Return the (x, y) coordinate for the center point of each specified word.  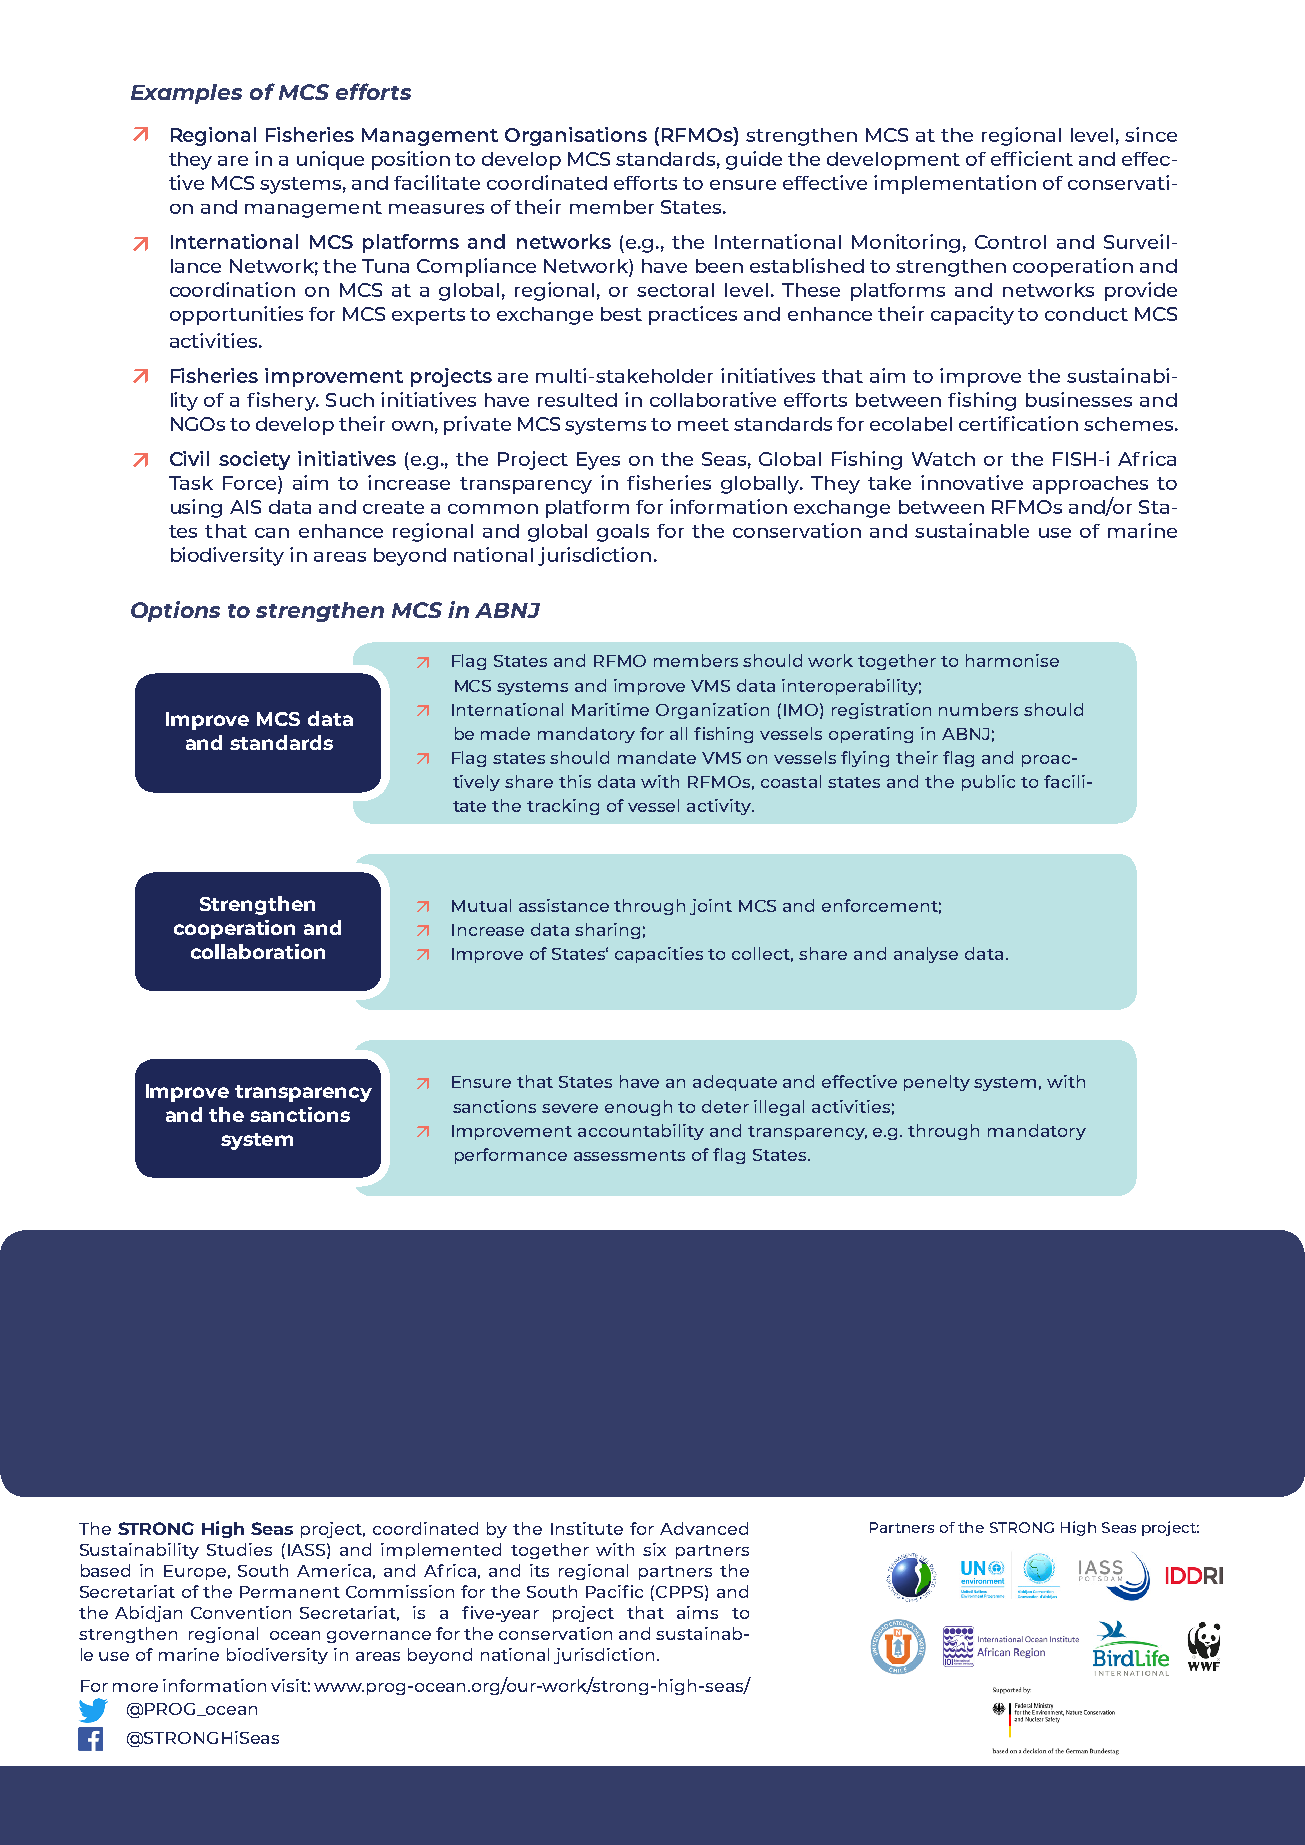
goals (623, 533)
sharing (607, 931)
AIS (245, 507)
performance (511, 1156)
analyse (926, 955)
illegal (779, 1108)
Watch (943, 459)
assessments (629, 1155)
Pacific (614, 1591)
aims (697, 1612)
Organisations (576, 136)
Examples (186, 94)
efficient (1032, 158)
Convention (241, 1612)
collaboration (258, 951)
